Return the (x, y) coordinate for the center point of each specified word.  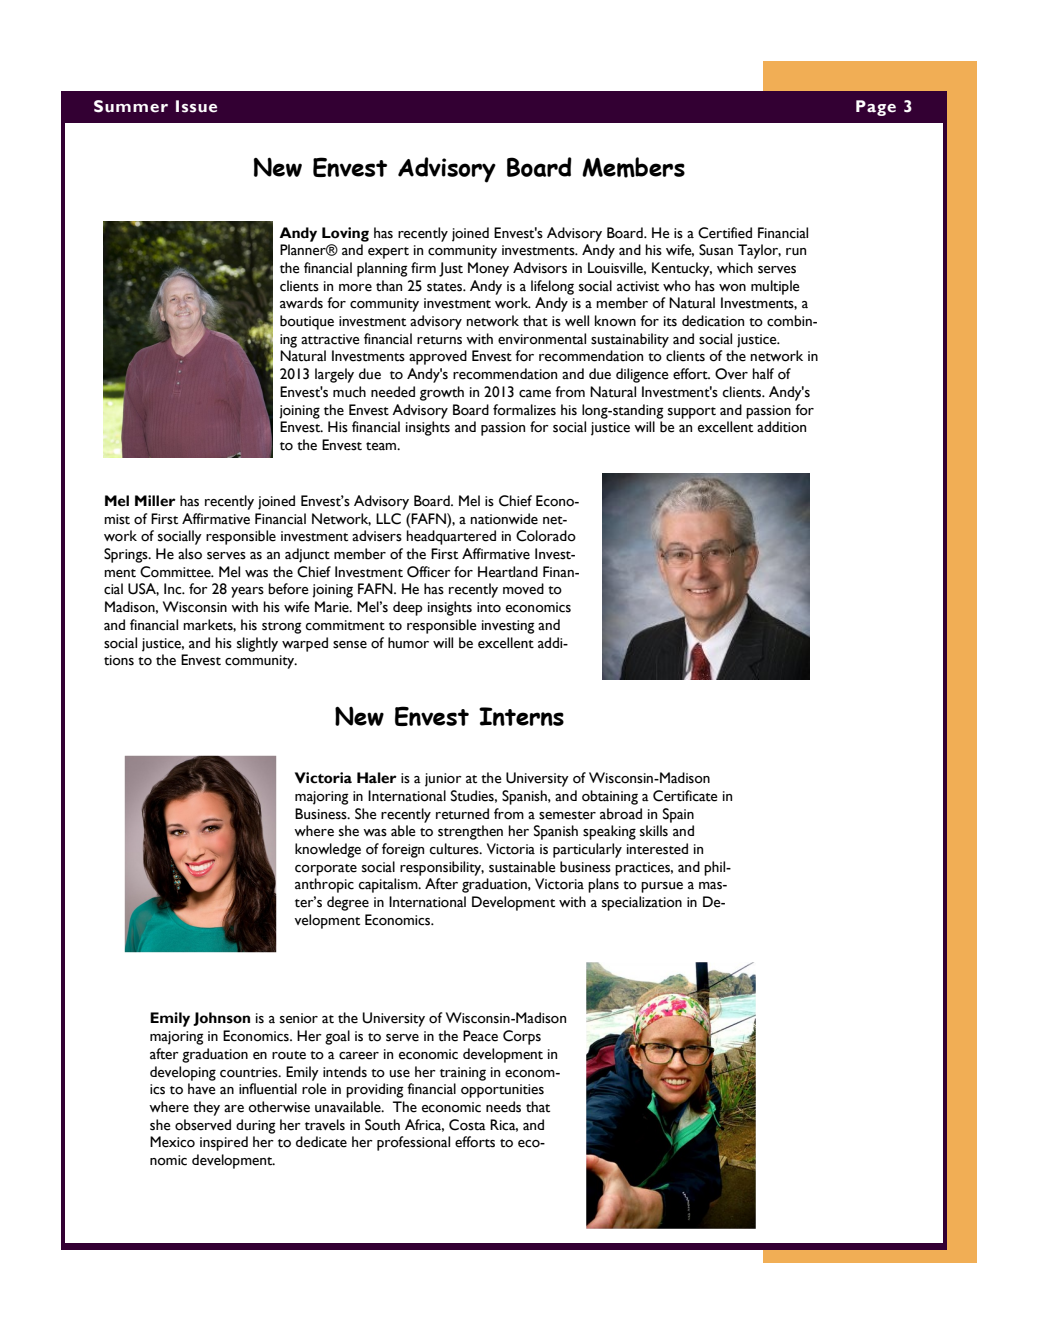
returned (462, 814)
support (692, 413)
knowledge (328, 850)
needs (503, 1107)
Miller (155, 501)
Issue (196, 106)
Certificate (685, 796)
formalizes (524, 410)
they (206, 1108)
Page (876, 108)
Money (488, 269)
